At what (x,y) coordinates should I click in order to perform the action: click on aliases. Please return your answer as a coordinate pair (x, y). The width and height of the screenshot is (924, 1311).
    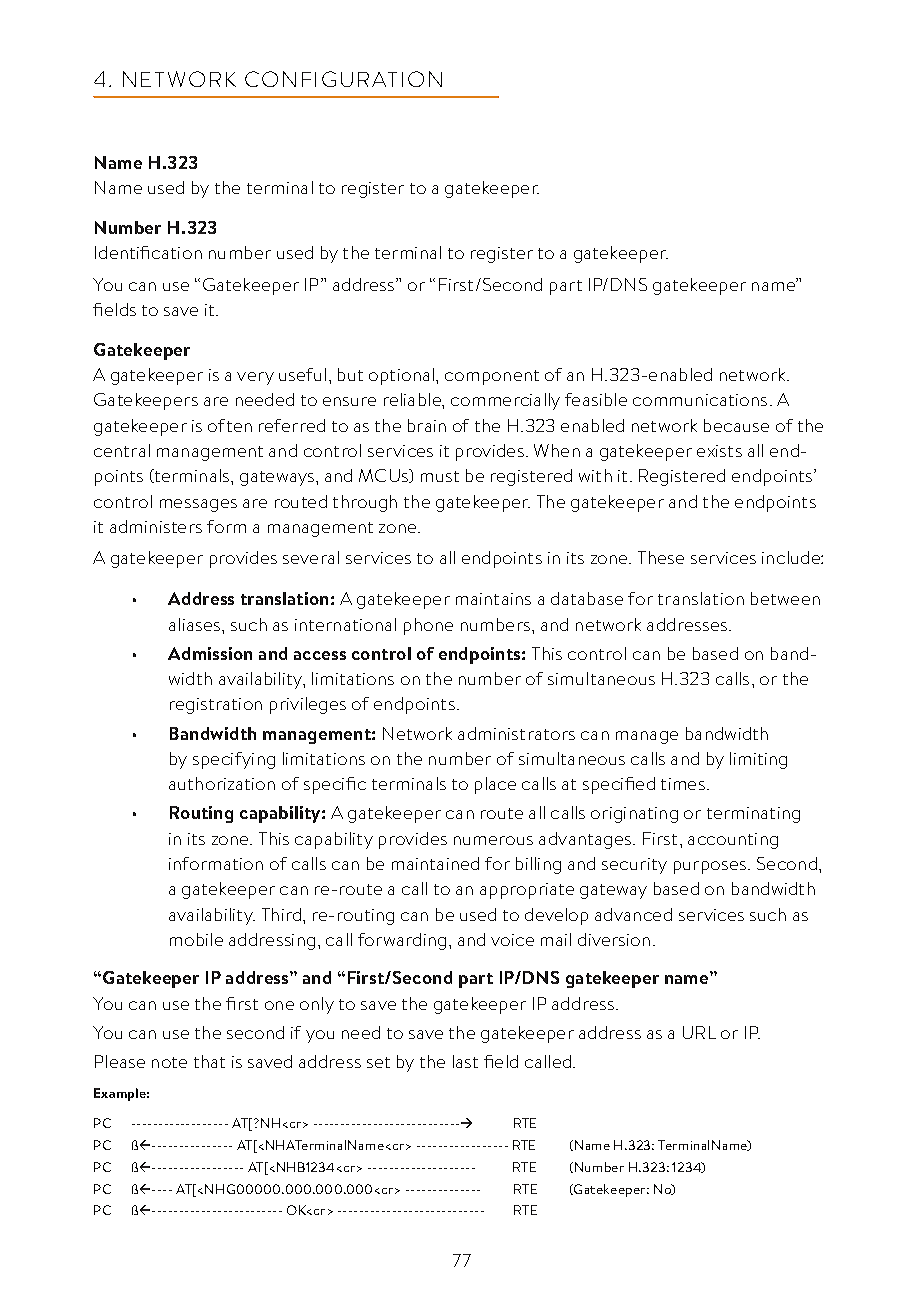
    Looking at the image, I should click on (196, 624).
